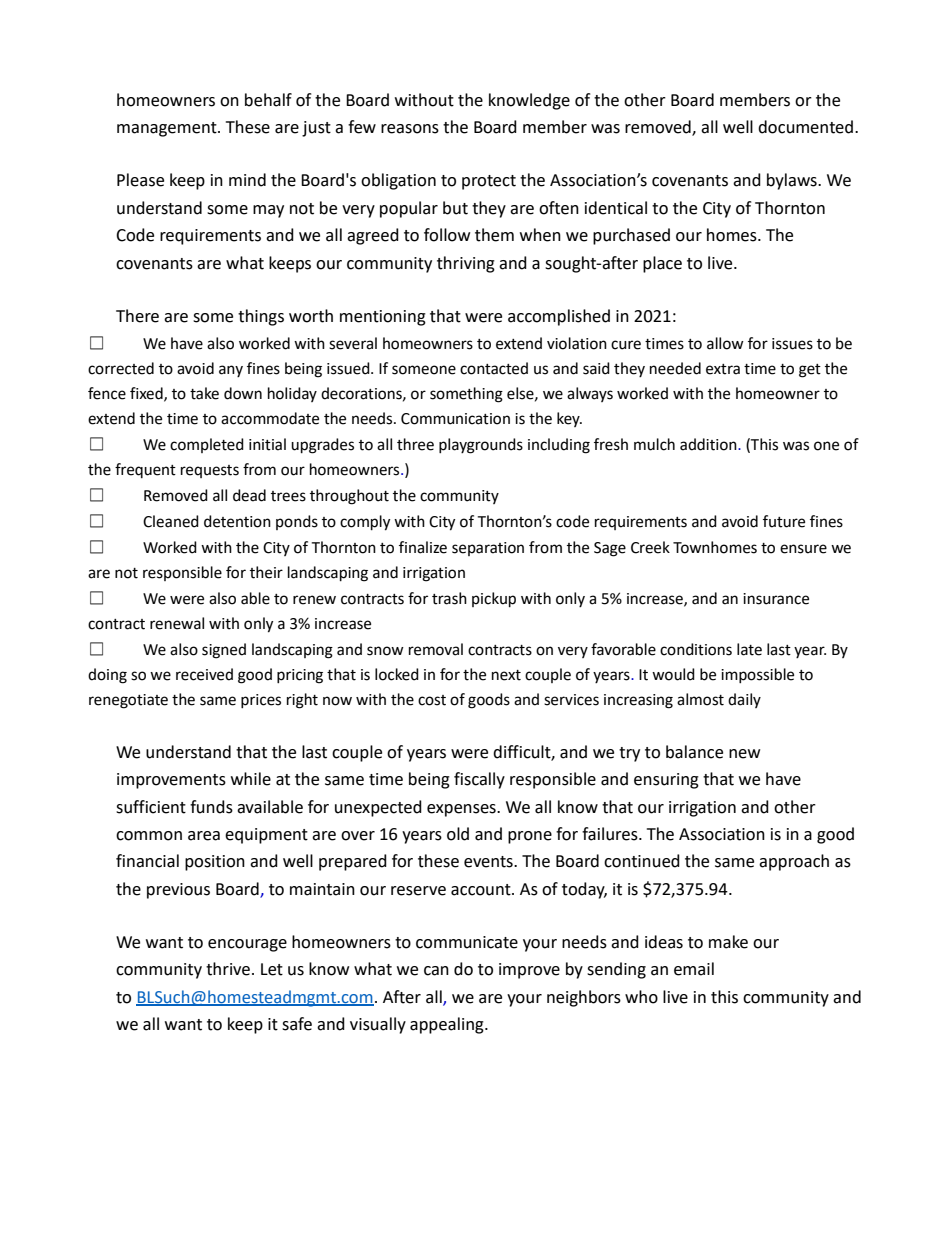 This image has height=1233, width=952. Describe the element at coordinates (204, 393) in the image. I see `take` at that location.
